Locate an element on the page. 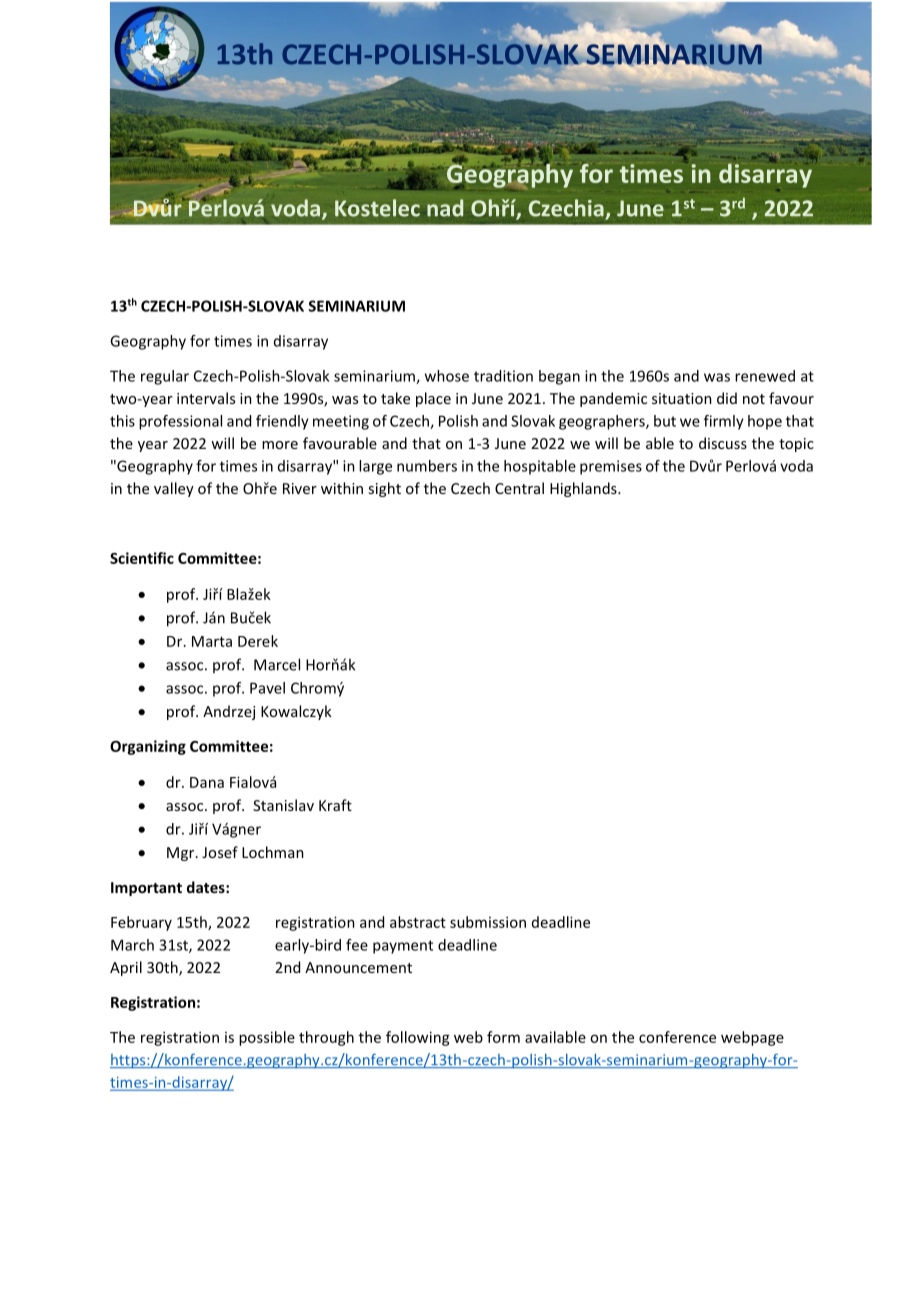 This document has width=924, height=1308. regular is located at coordinates (165, 377).
